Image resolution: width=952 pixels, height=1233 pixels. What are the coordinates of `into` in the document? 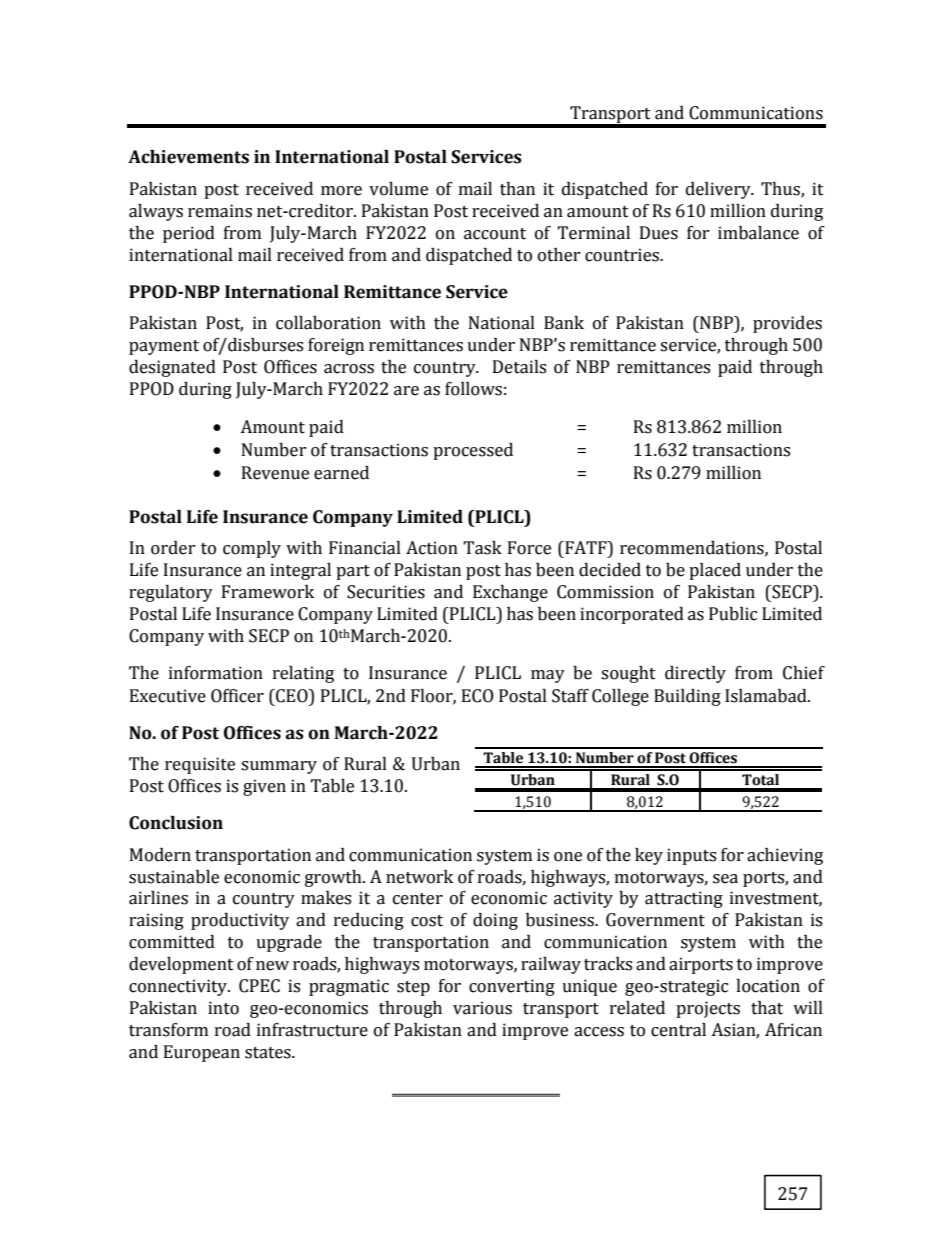 It's located at (223, 1008).
